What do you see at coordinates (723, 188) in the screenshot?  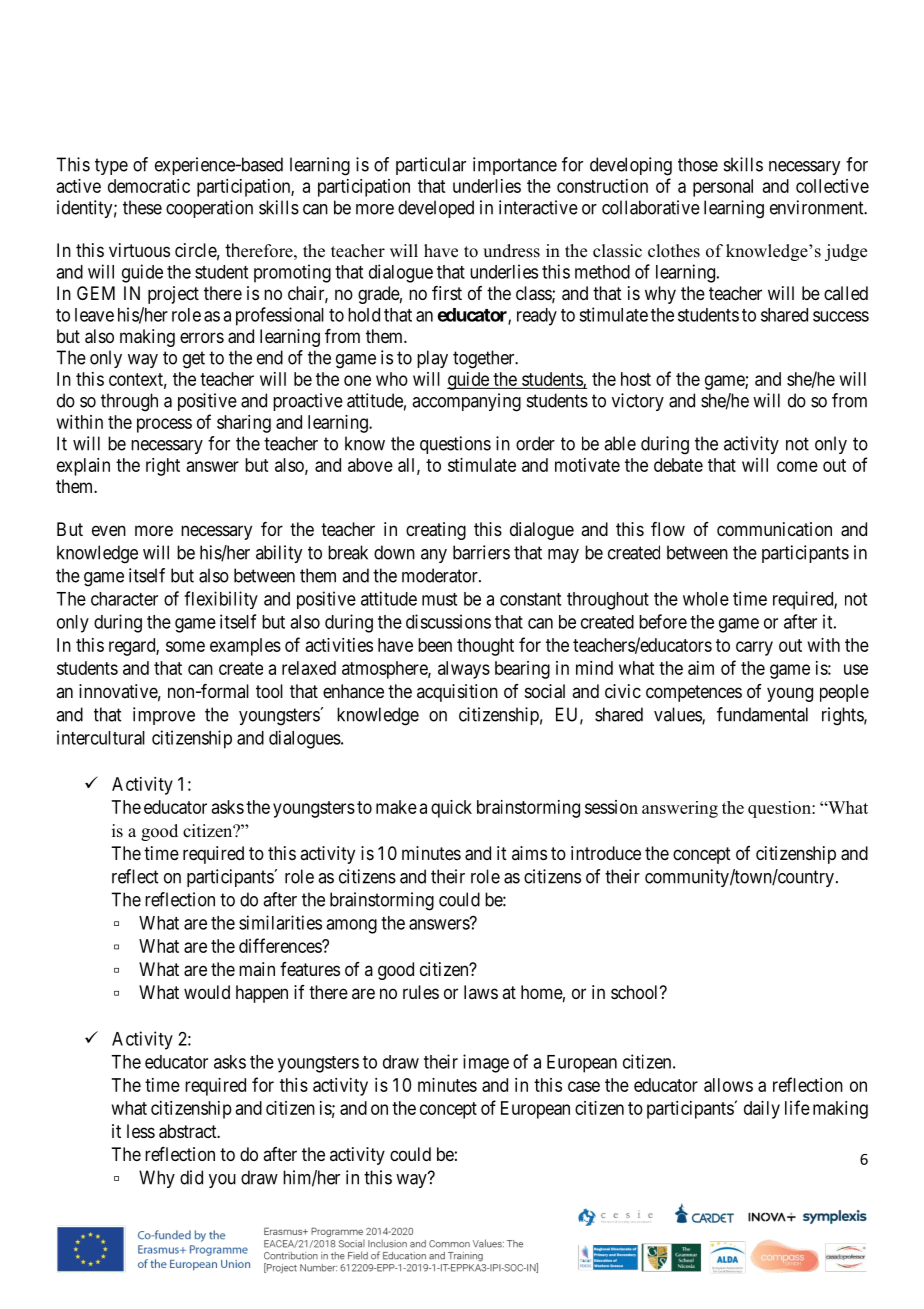 I see `personal` at bounding box center [723, 188].
